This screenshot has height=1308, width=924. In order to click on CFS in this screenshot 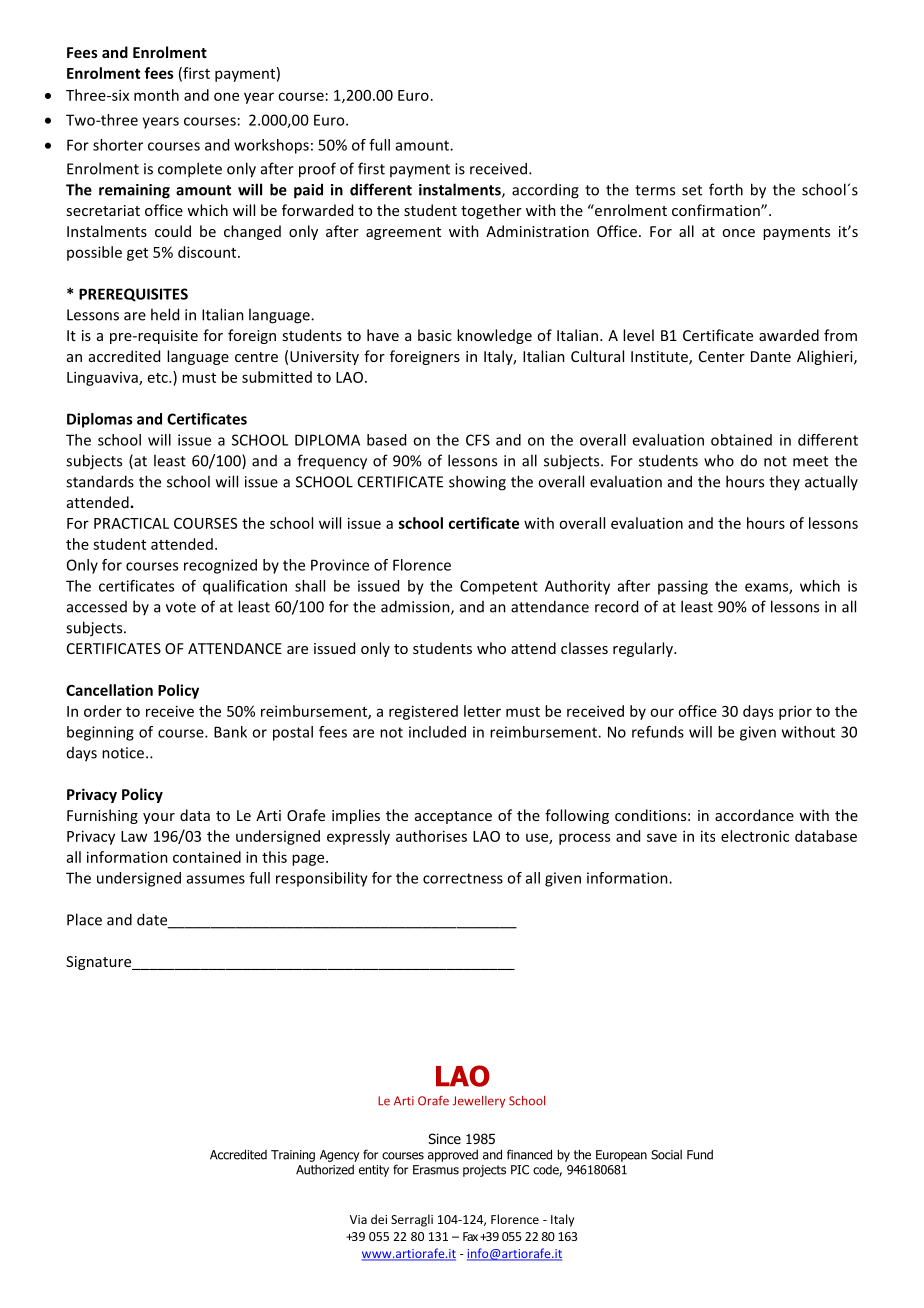, I will do `click(478, 440)`.
